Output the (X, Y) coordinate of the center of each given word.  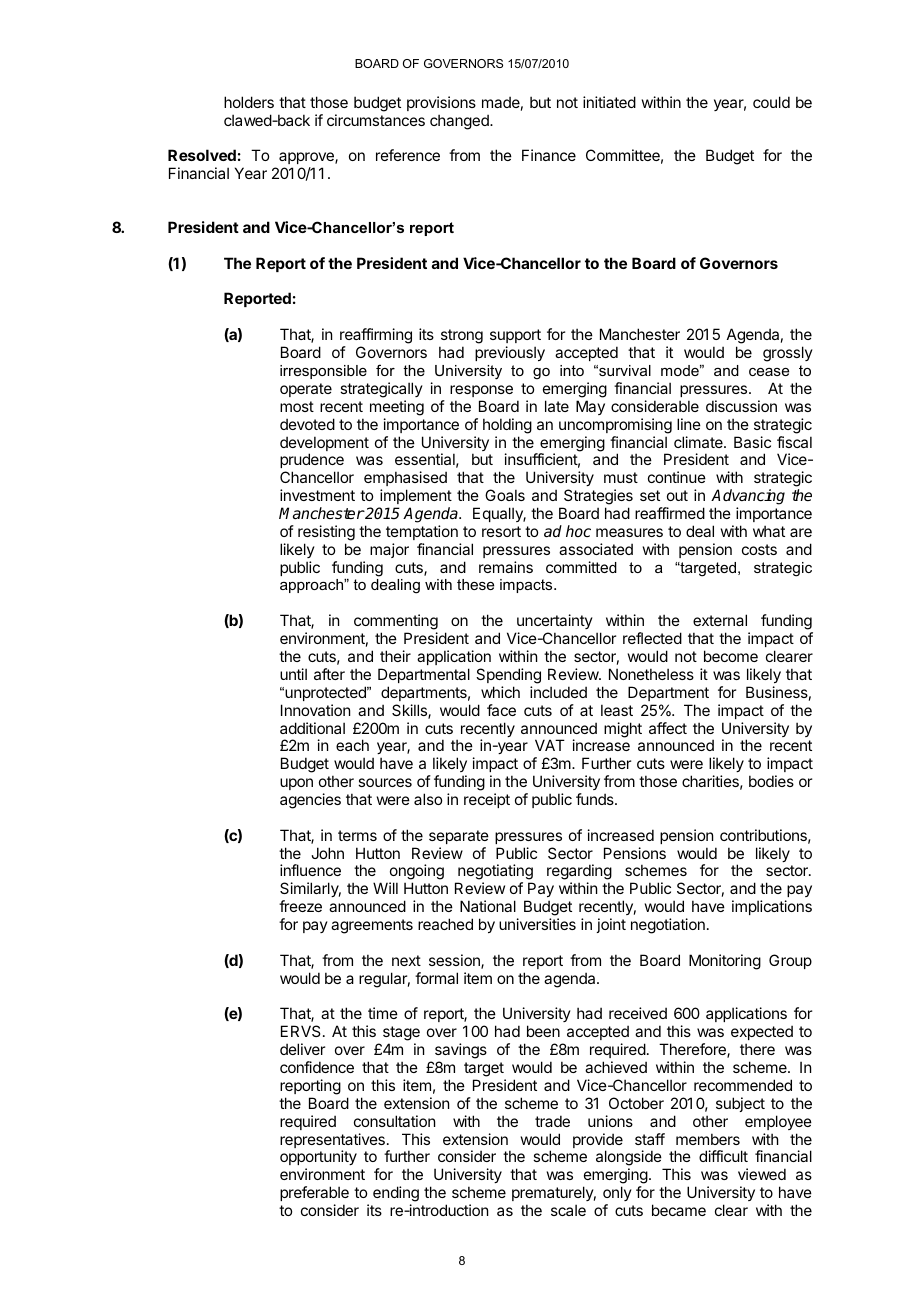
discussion (741, 406)
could (771, 102)
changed (460, 122)
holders (249, 102)
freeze (300, 906)
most (297, 406)
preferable (314, 1193)
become (731, 656)
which (500, 692)
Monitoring (725, 962)
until (293, 674)
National (488, 906)
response (481, 391)
